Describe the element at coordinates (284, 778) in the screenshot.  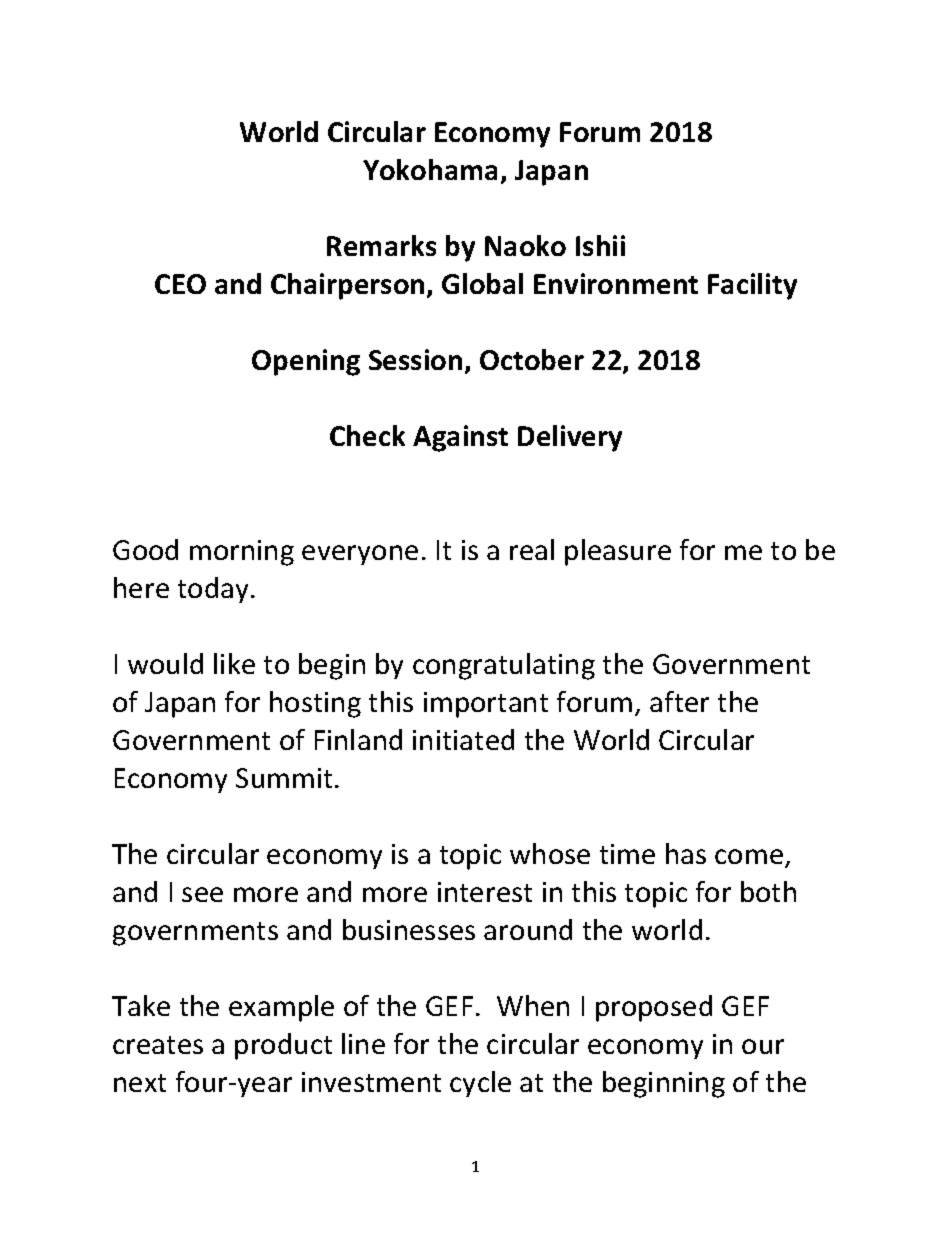
I see `Summit` at that location.
